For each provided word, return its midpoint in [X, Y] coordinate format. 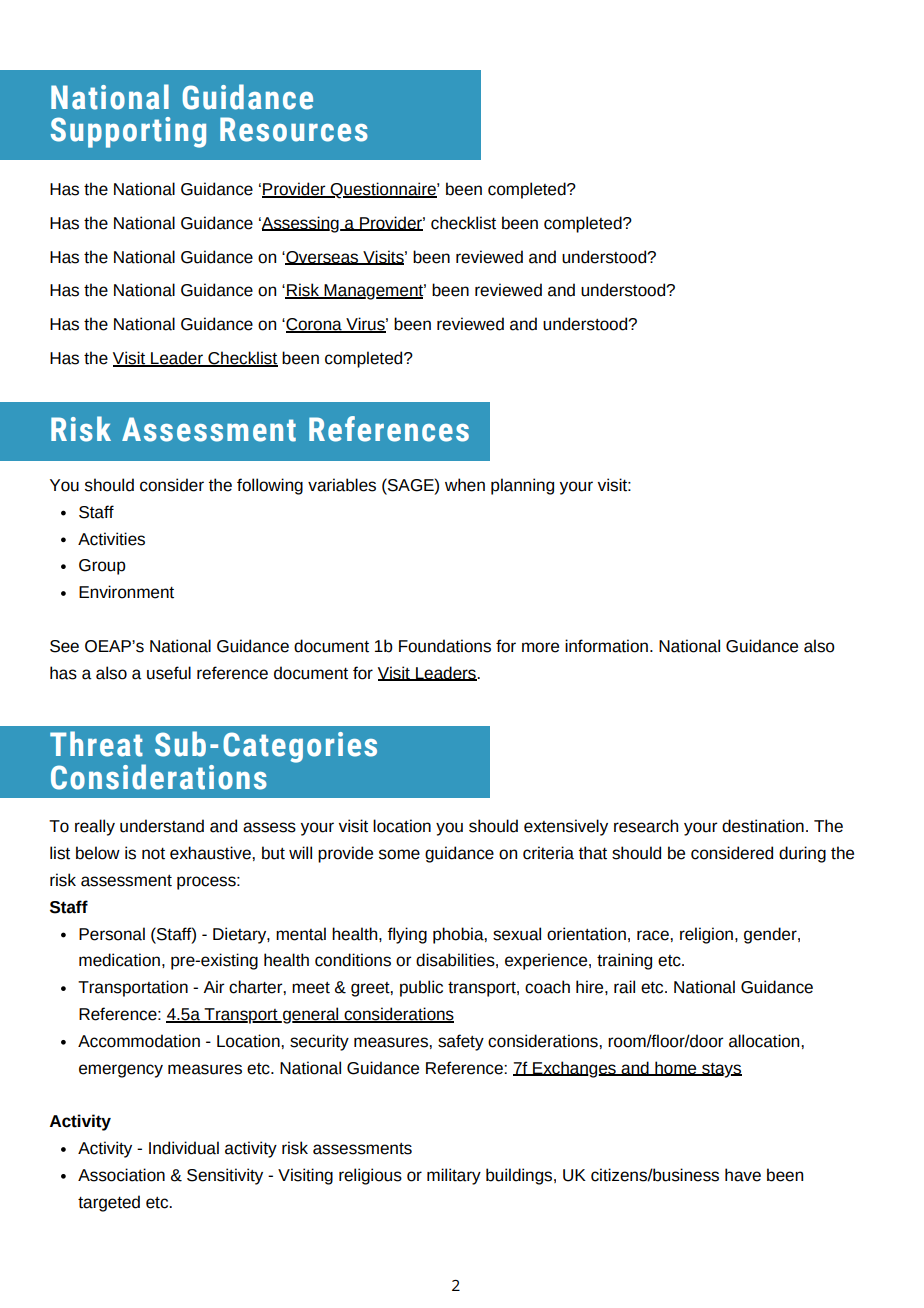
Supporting [128, 132]
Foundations [445, 646]
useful [169, 673]
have [743, 1175]
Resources [294, 129]
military [454, 1176]
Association [121, 1175]
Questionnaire [383, 190]
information [606, 646]
